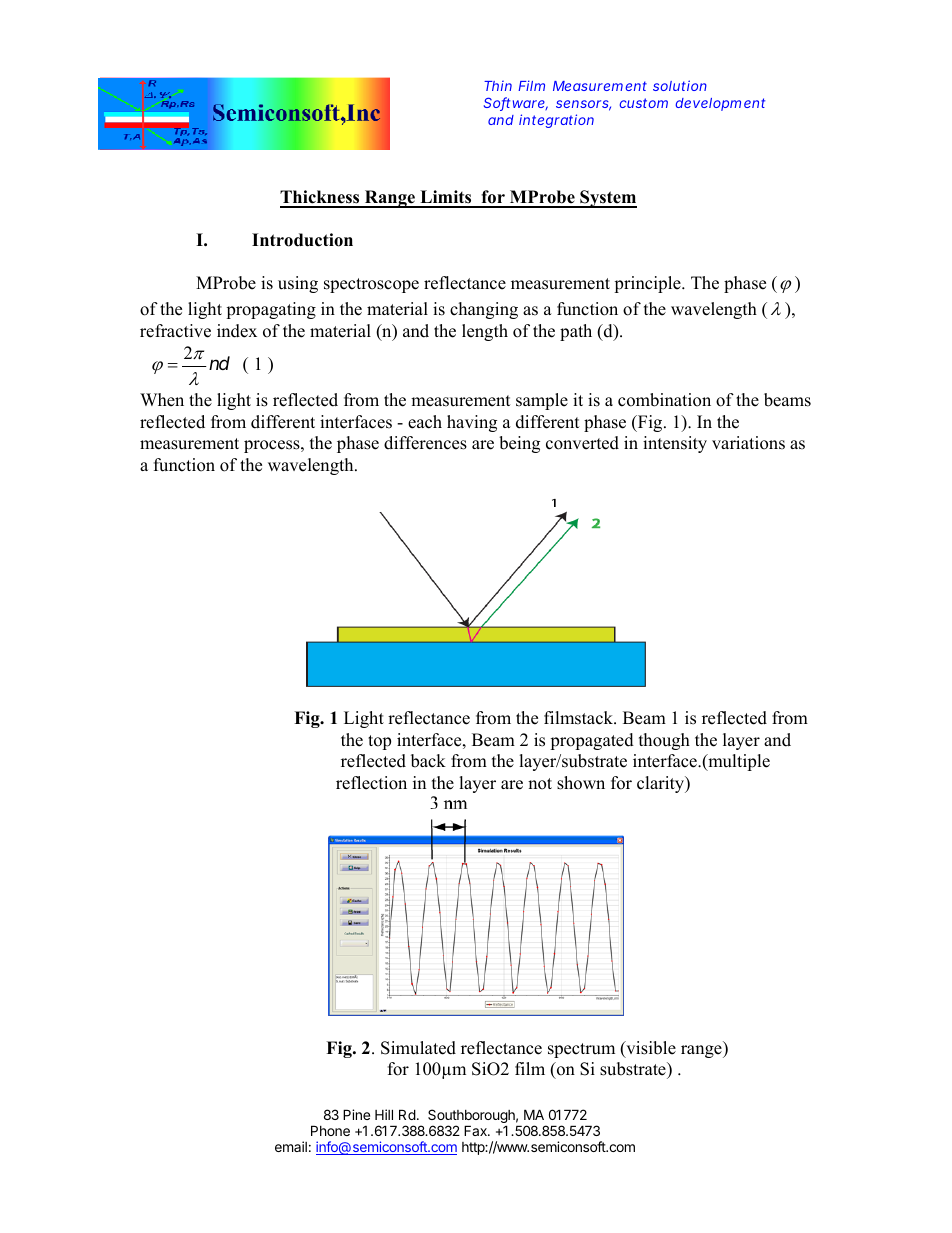 The height and width of the image is (1233, 952). What do you see at coordinates (379, 742) in the image?
I see `top` at bounding box center [379, 742].
